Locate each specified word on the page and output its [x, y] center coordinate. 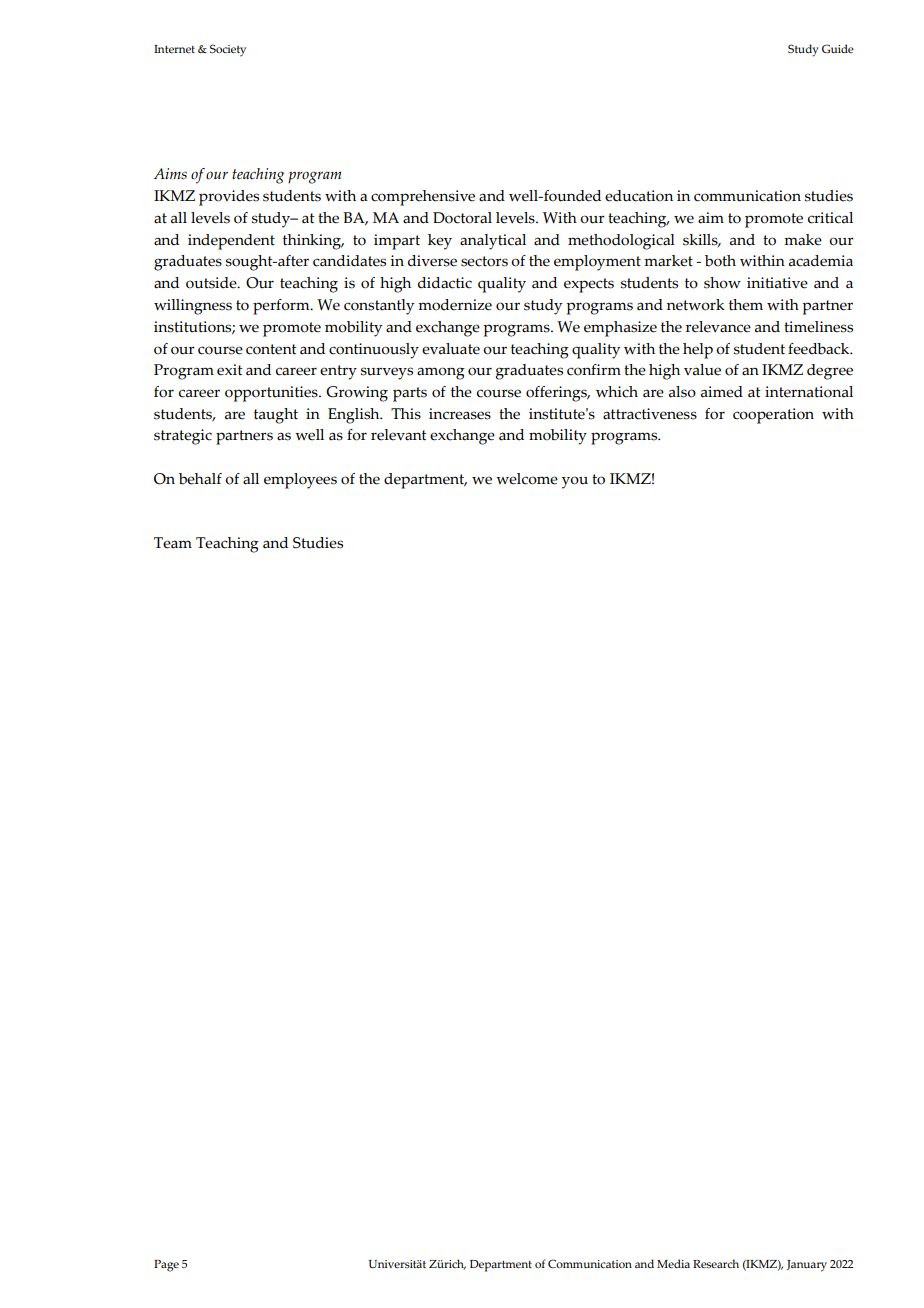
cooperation [773, 416]
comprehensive [423, 198]
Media [673, 1263]
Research [716, 1263]
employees [300, 481]
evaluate [451, 349]
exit [230, 370]
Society [228, 50]
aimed [722, 392]
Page [166, 1266]
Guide [838, 48]
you [575, 482]
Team [173, 543]
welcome [527, 479]
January [807, 1266]
